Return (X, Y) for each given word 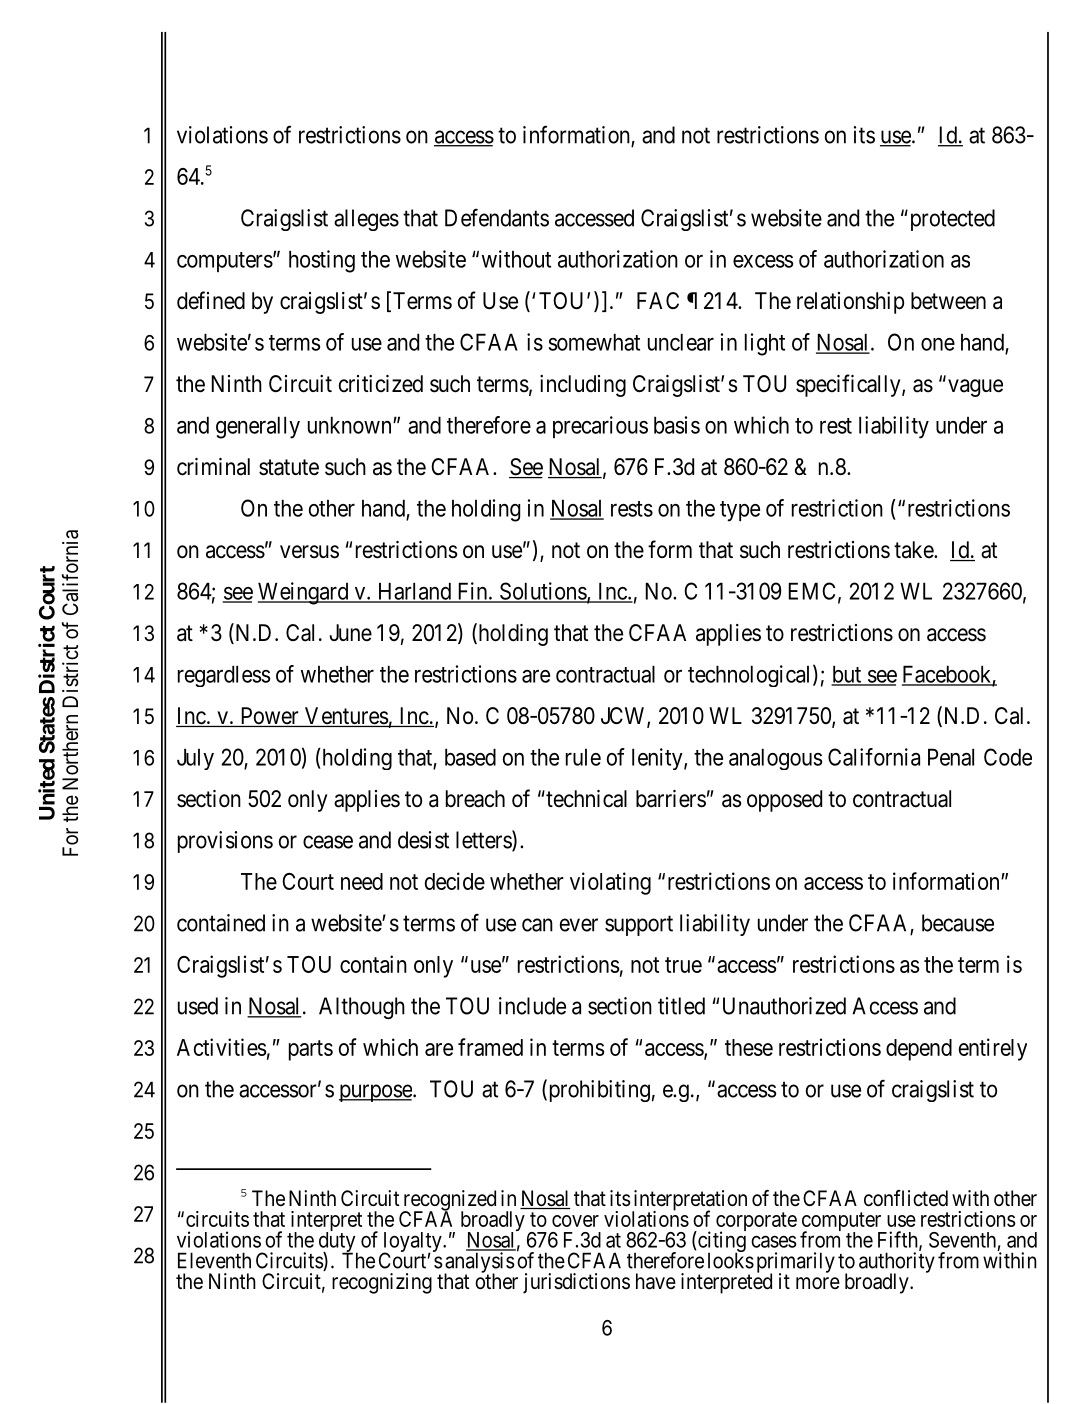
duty (338, 1242)
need (362, 881)
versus (309, 552)
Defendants (497, 217)
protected (951, 220)
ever (579, 925)
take (914, 550)
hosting (322, 261)
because (958, 923)
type (740, 511)
